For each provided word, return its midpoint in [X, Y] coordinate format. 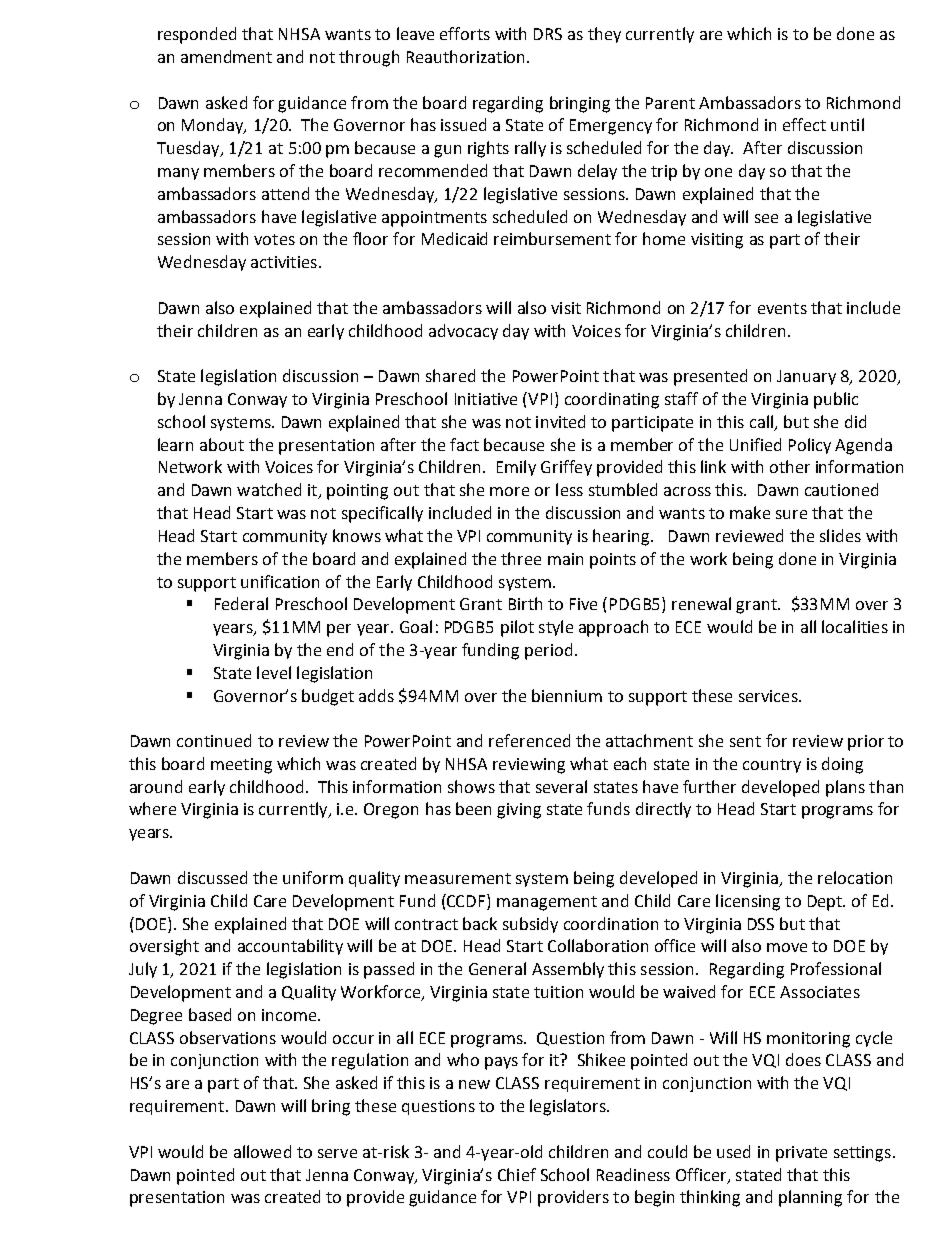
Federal [241, 603]
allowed [262, 1151]
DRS [548, 34]
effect [804, 124]
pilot [517, 628]
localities [855, 626]
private [801, 1154]
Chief [517, 1174]
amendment [226, 56]
